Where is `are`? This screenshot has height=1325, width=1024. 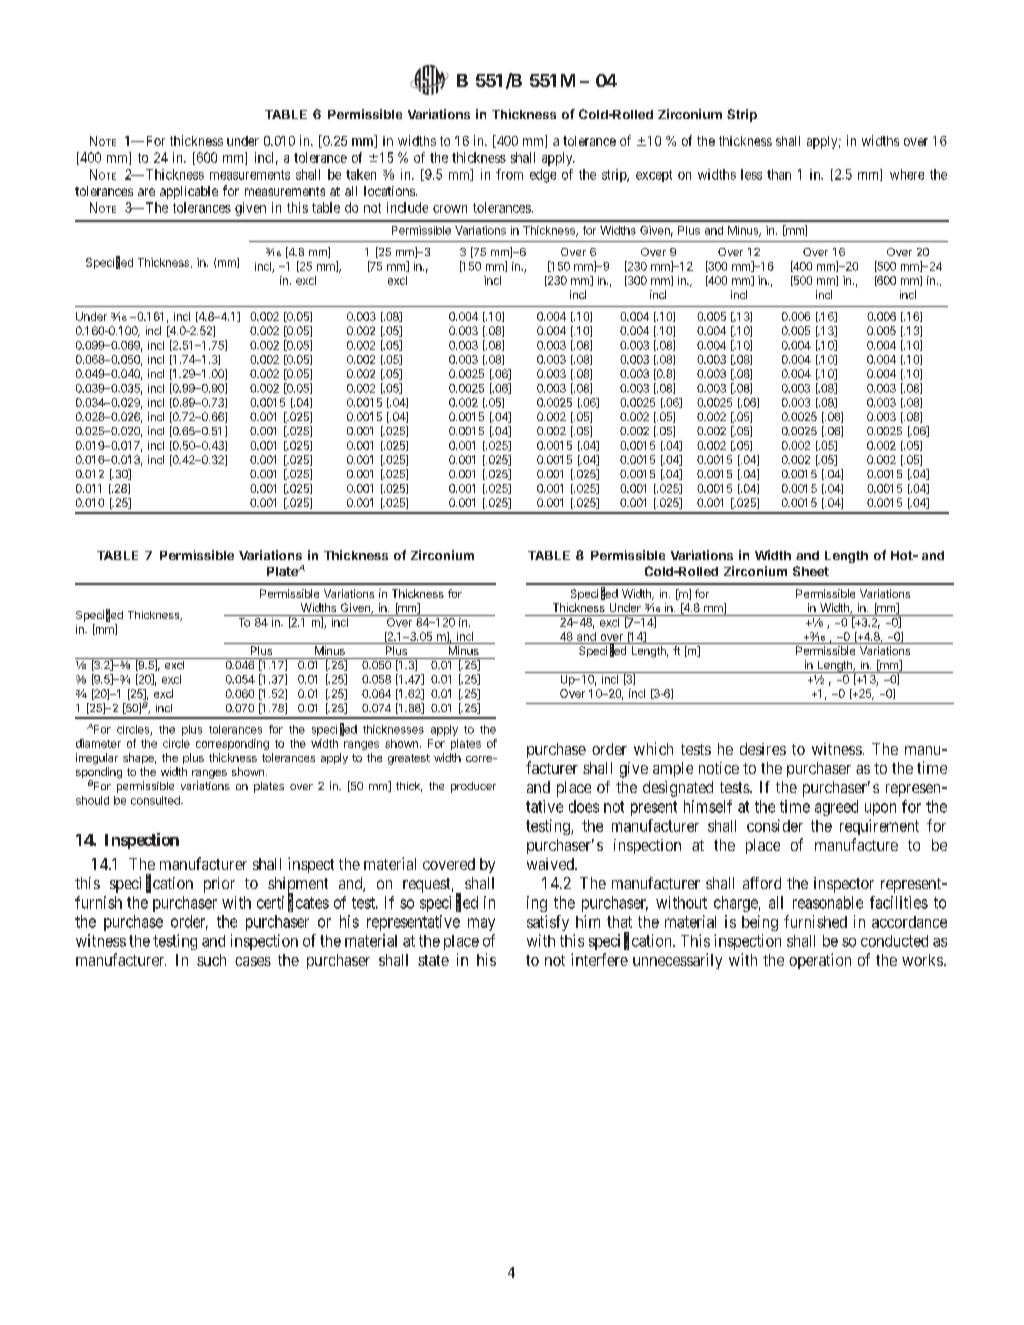 are is located at coordinates (146, 192).
